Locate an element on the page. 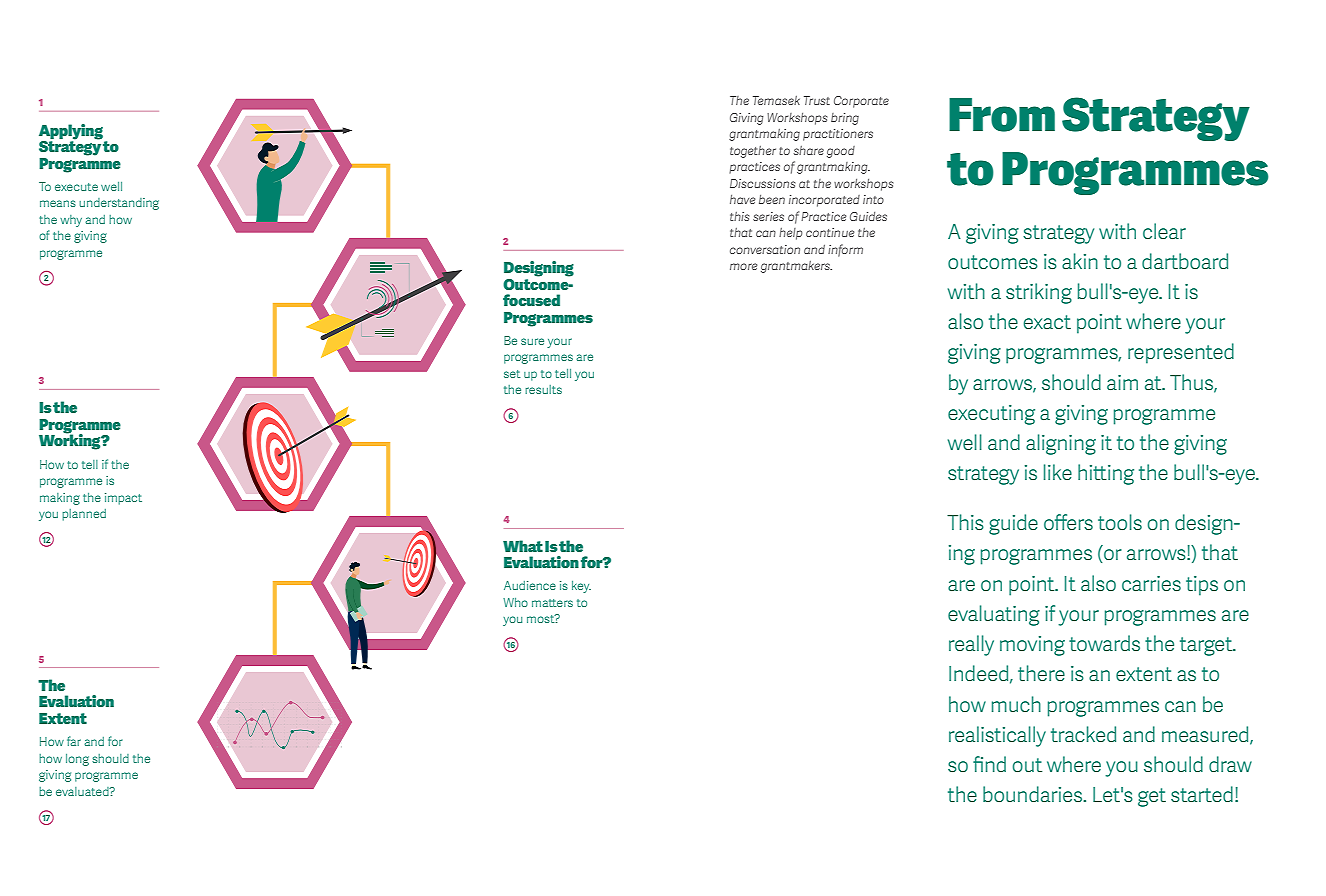 The image size is (1326, 896). impact is located at coordinates (123, 499).
